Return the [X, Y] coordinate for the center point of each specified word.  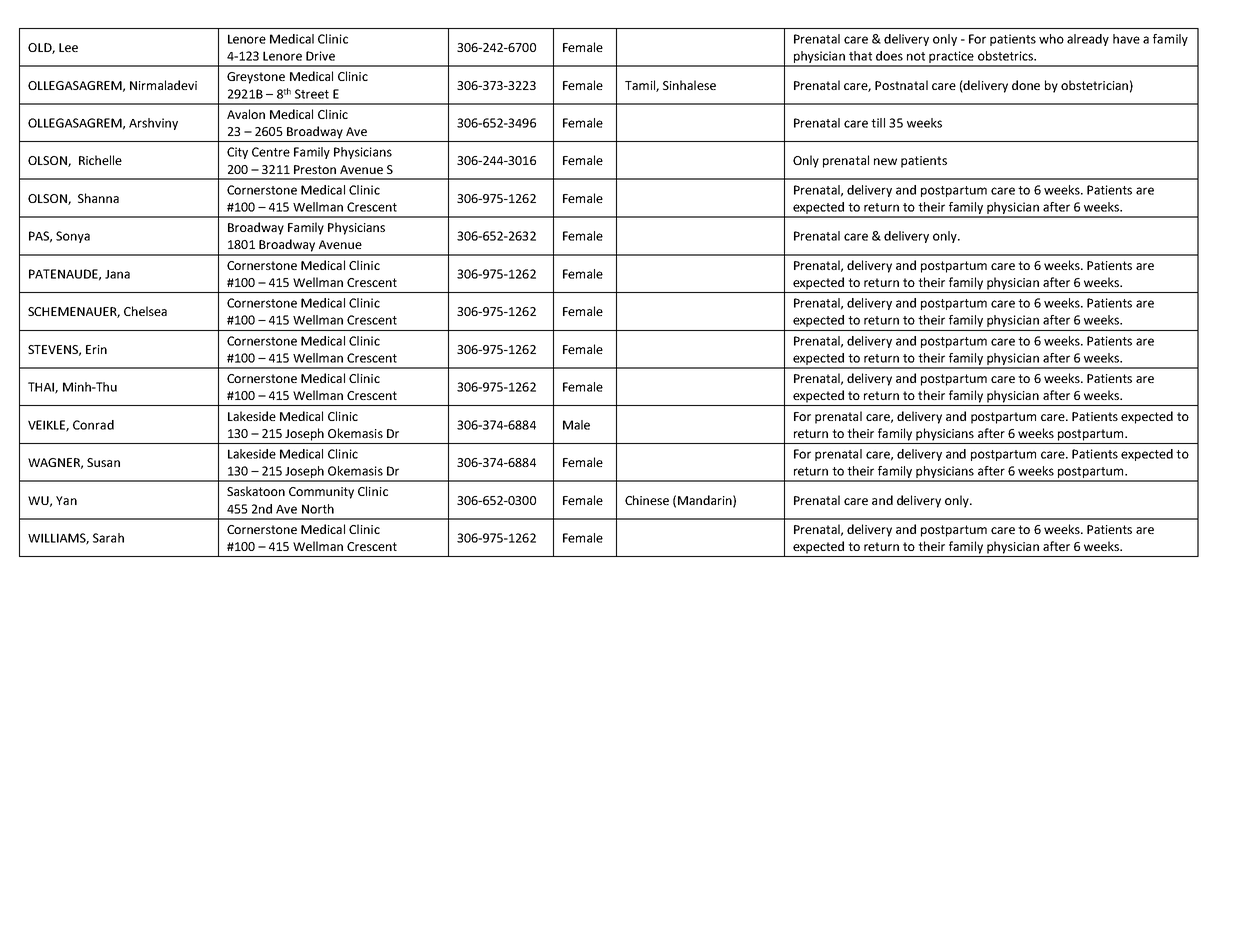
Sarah [108, 538]
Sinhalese [689, 85]
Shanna [98, 198]
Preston [315, 169]
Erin [96, 349]
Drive [320, 56]
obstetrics [1006, 56]
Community [321, 493]
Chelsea [145, 311]
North [318, 509]
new [885, 161]
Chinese [647, 500]
